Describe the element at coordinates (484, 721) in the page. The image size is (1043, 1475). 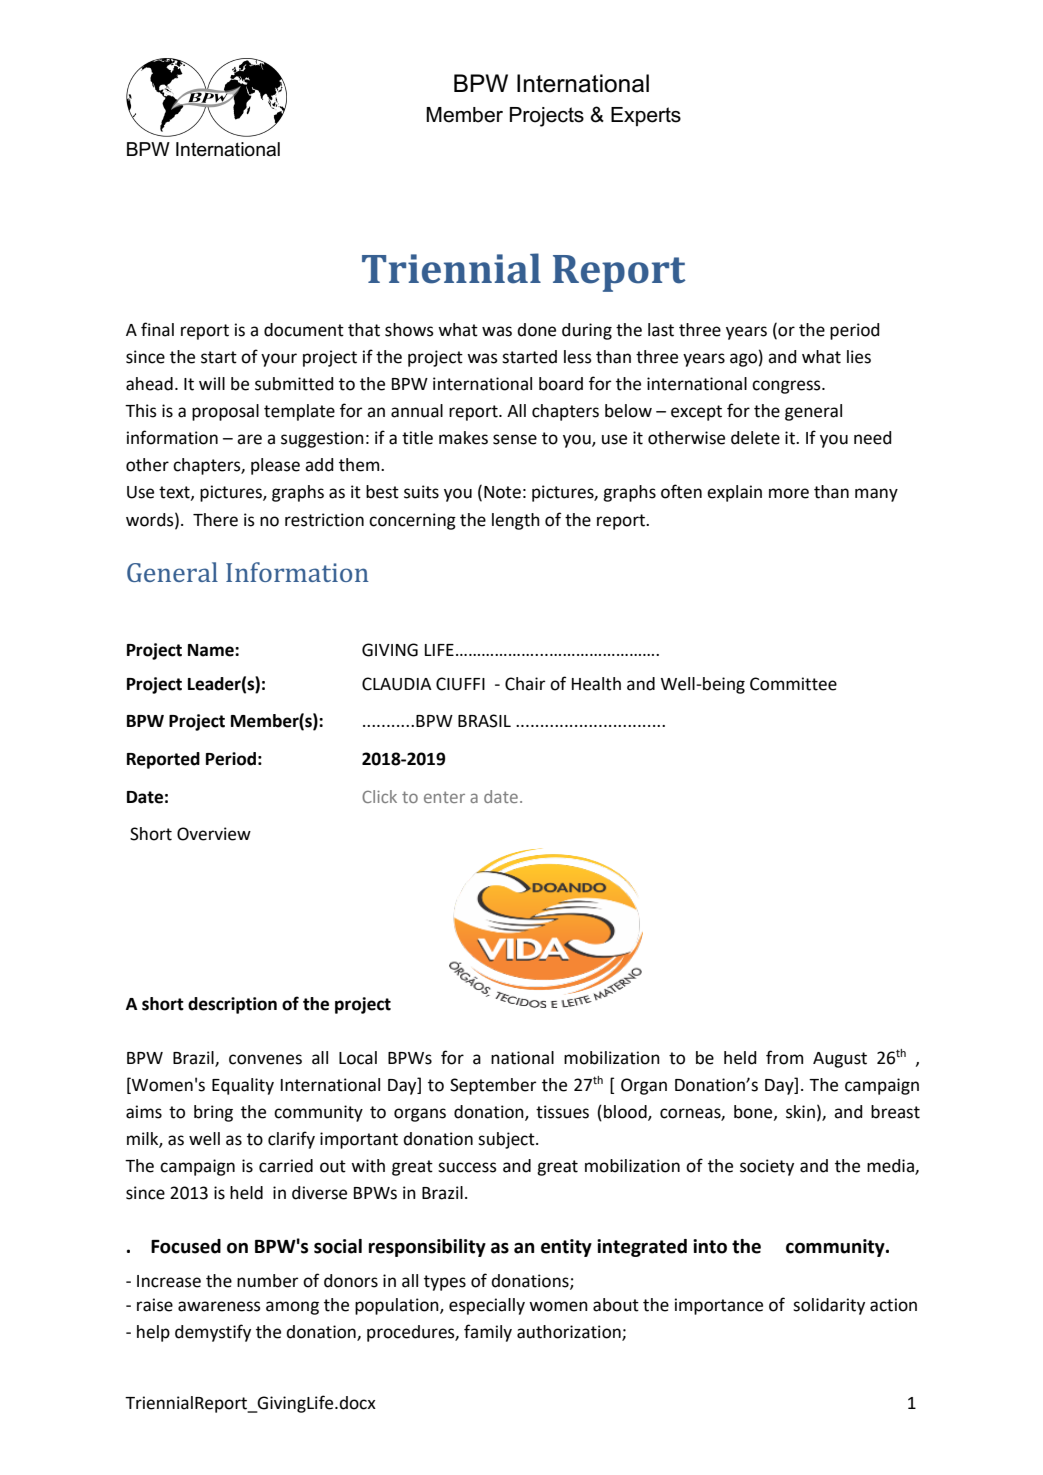
I see `BRASIL` at that location.
